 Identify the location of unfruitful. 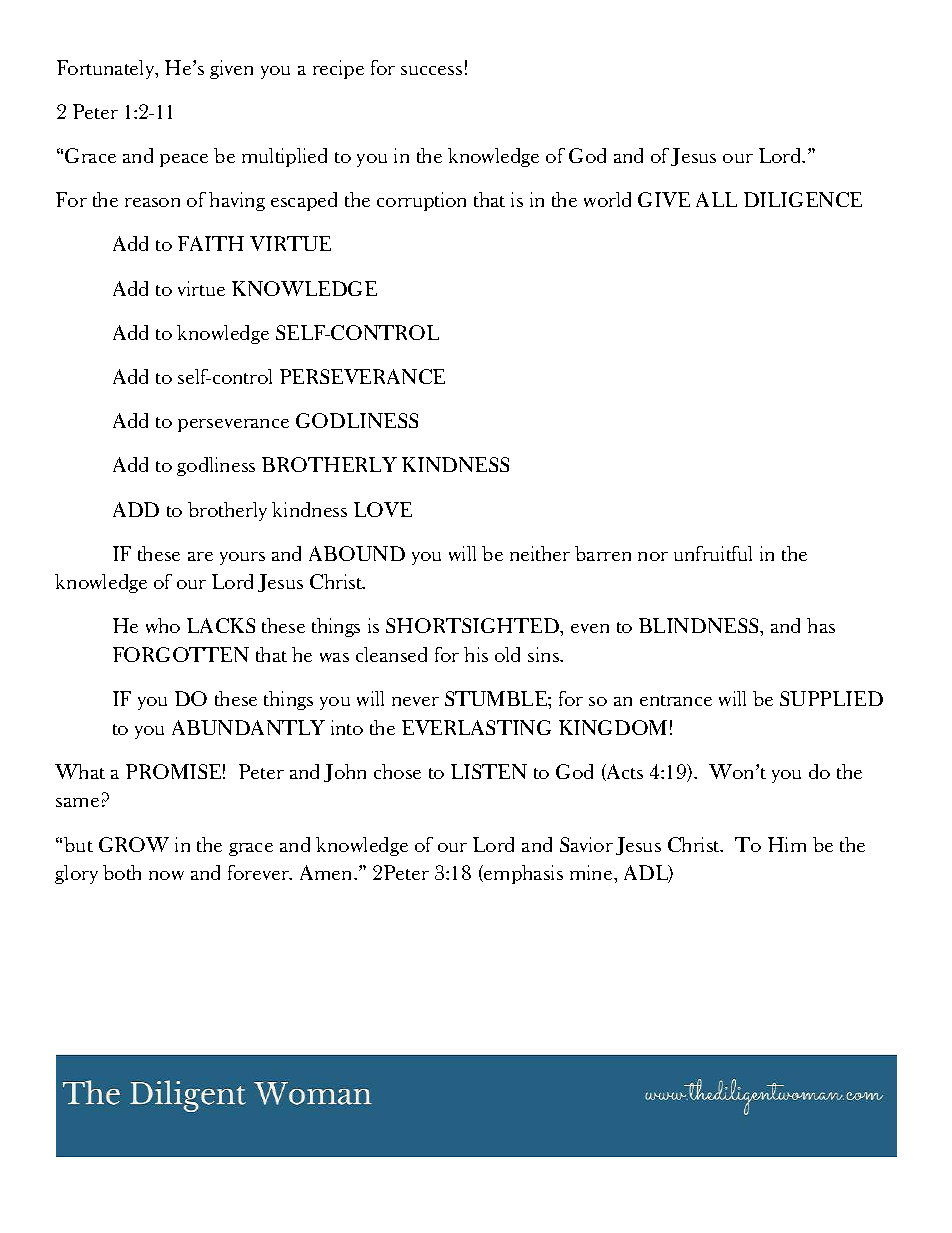
(713, 553).
